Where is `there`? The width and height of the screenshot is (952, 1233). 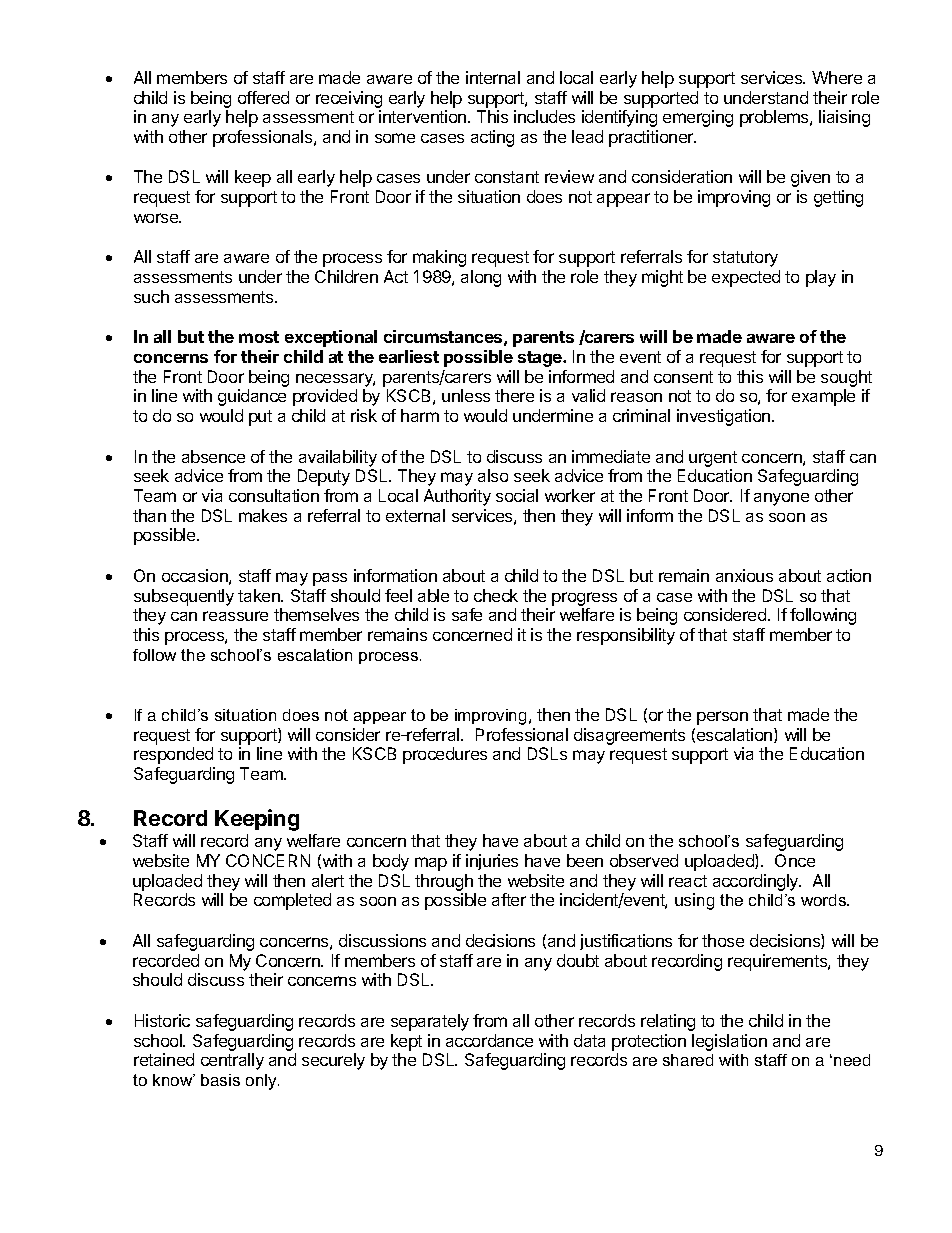 there is located at coordinates (514, 395).
